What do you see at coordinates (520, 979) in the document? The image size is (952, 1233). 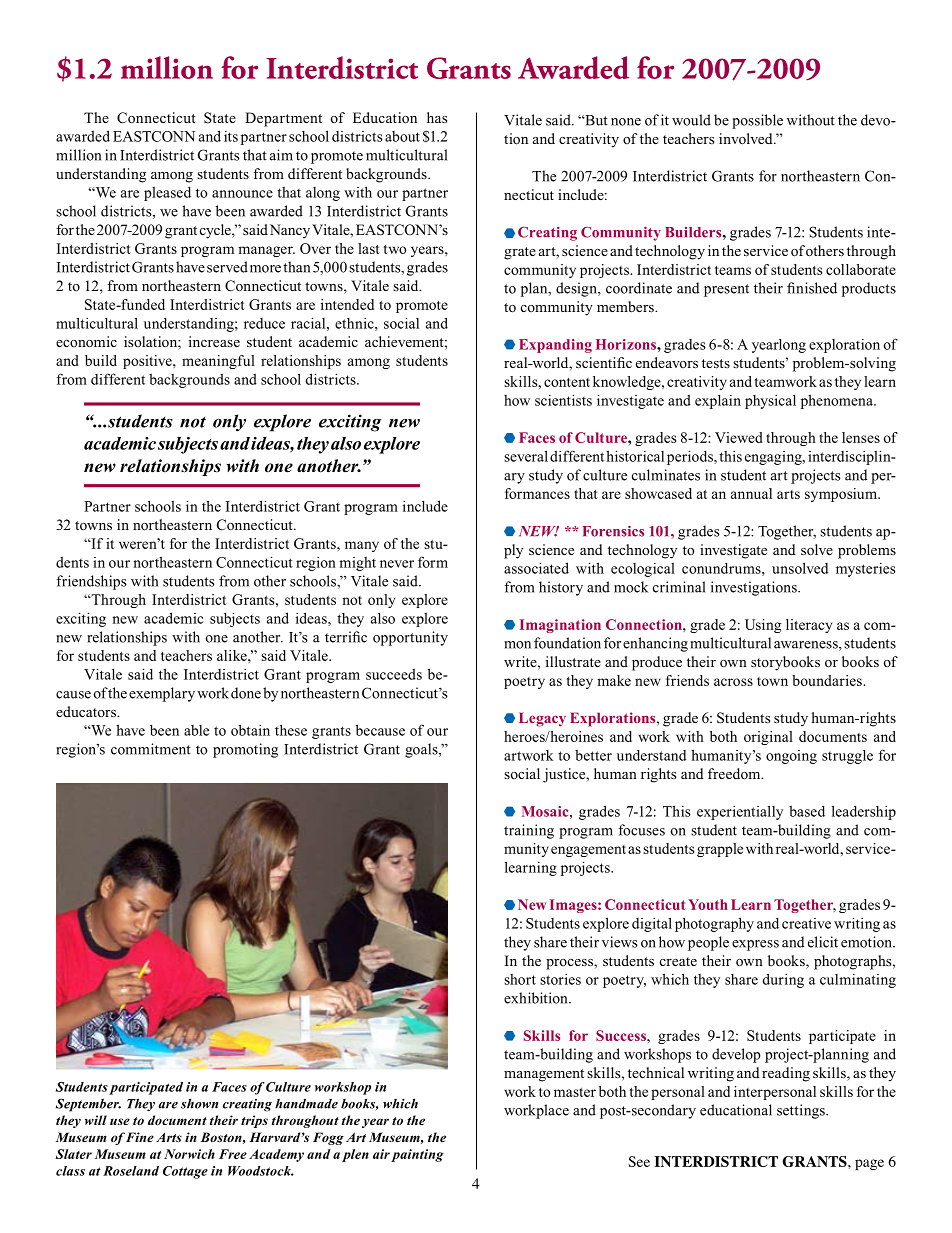 I see `short` at bounding box center [520, 979].
